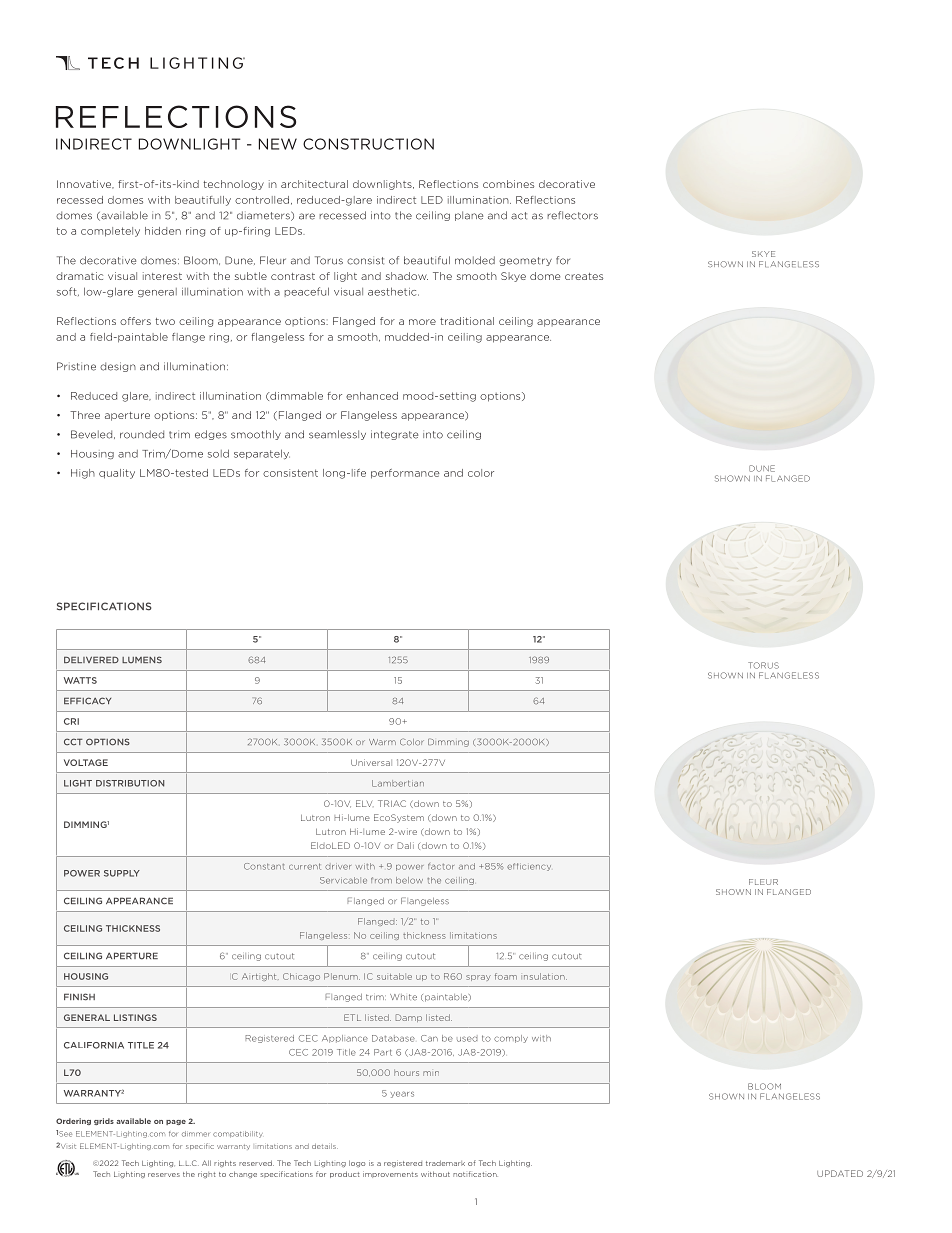 The image size is (952, 1233). What do you see at coordinates (840, 1173) in the screenshot?
I see `UPDATED` at bounding box center [840, 1173].
